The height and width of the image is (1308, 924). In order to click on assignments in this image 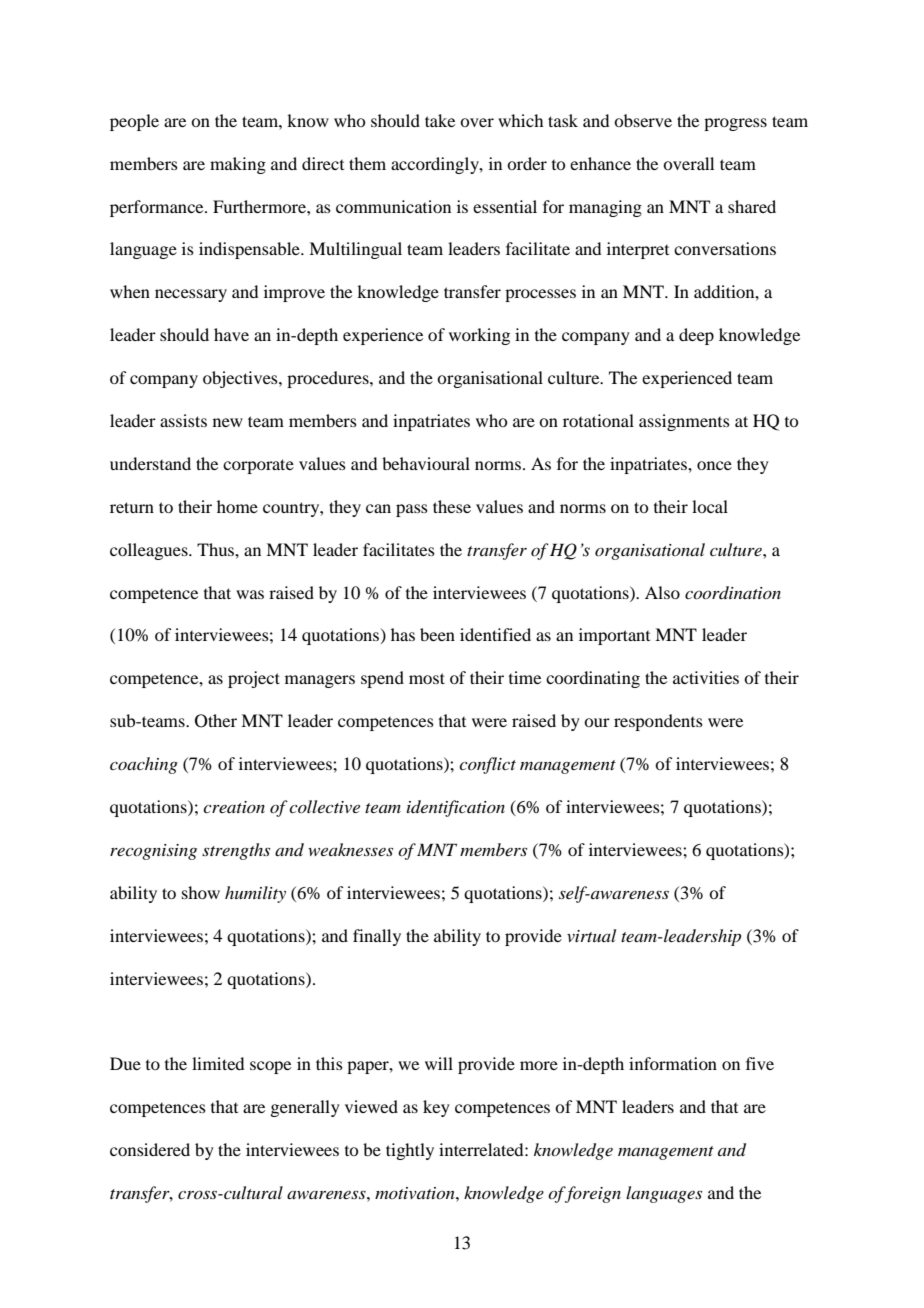, I will do `click(684, 422)`.
